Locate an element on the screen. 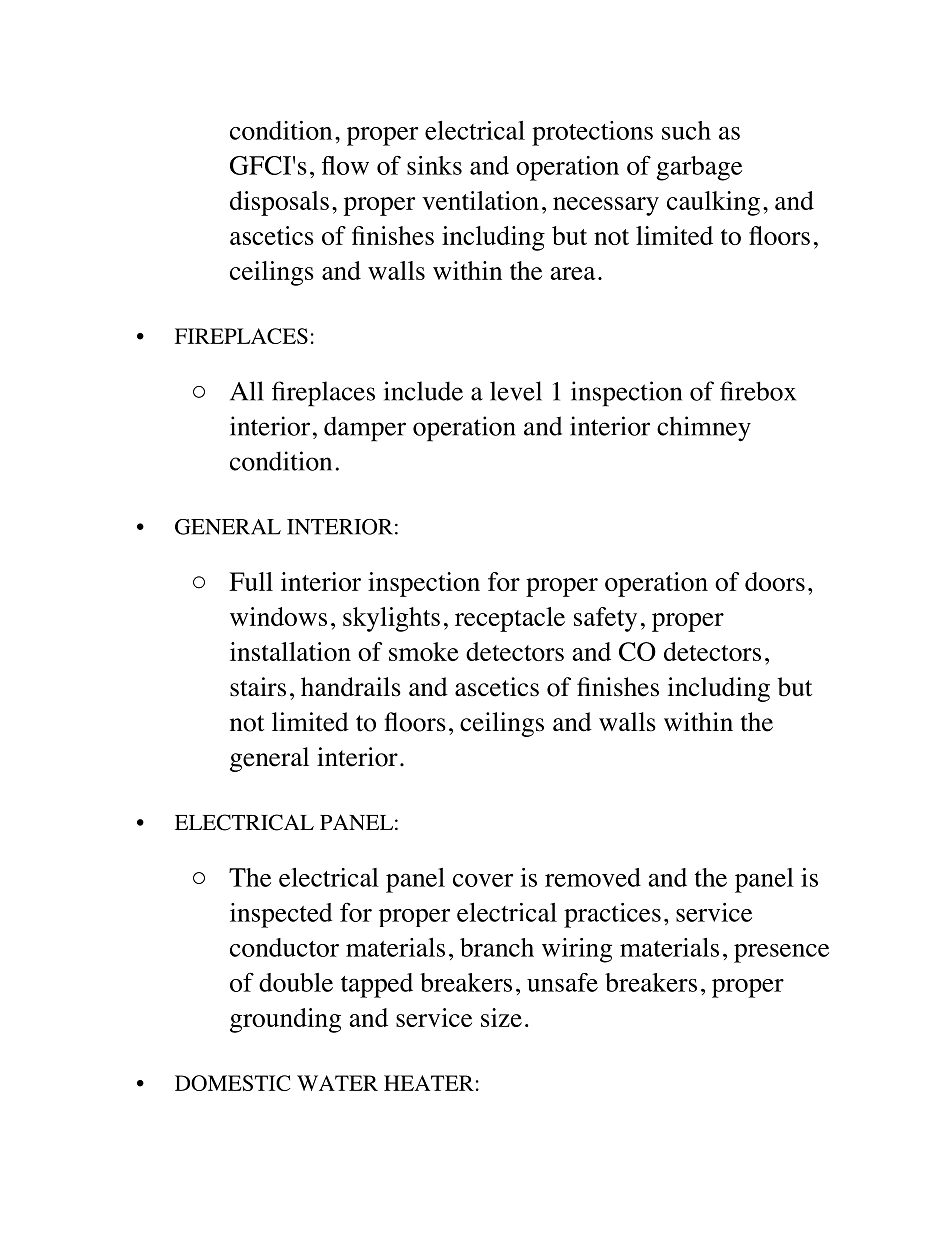 This screenshot has width=952, height=1233. flow is located at coordinates (345, 165).
